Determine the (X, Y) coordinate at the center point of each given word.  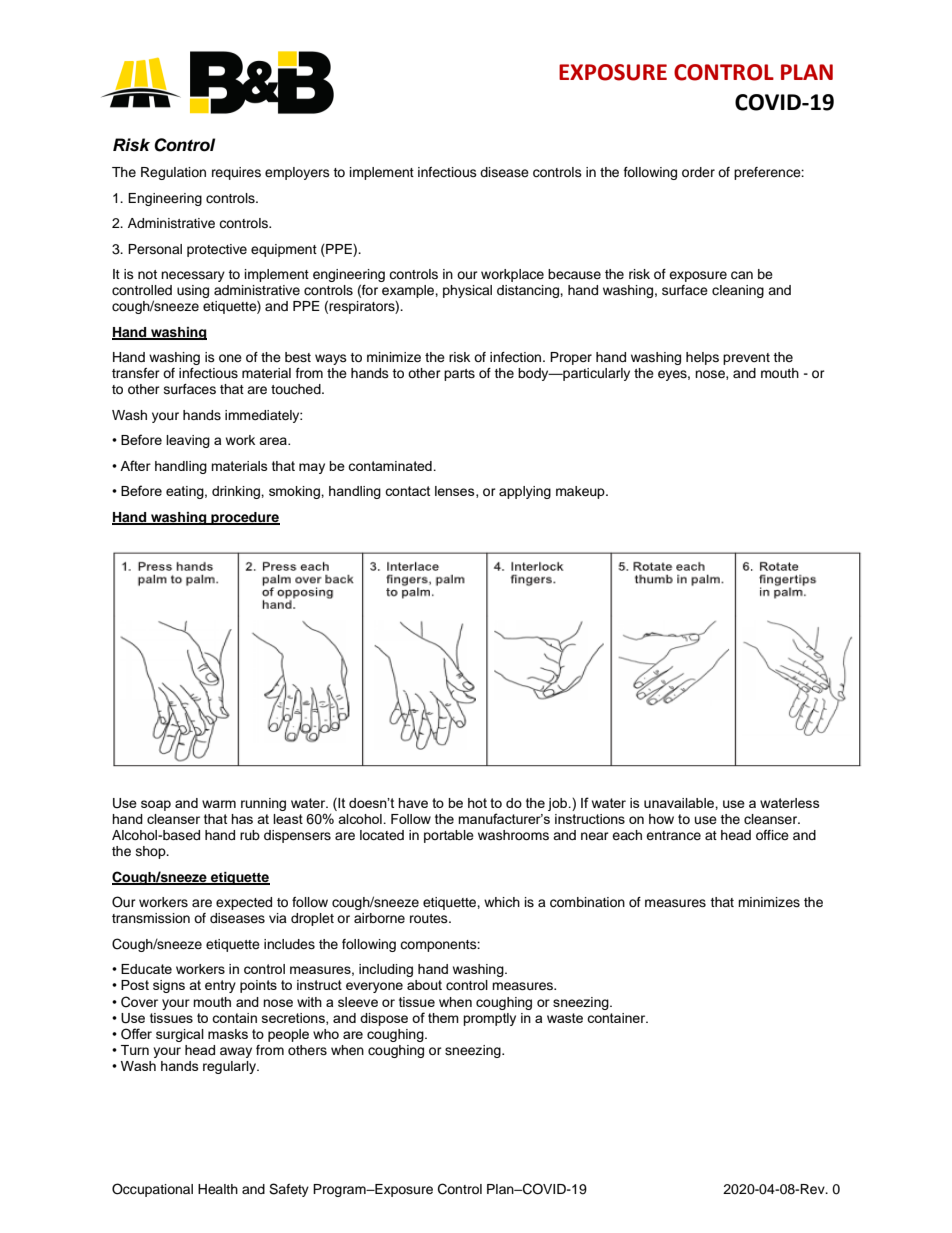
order (698, 172)
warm (219, 804)
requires (236, 173)
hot (477, 803)
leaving (188, 441)
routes (430, 918)
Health (218, 1189)
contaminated (391, 466)
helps (702, 358)
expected (244, 903)
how (661, 819)
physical (467, 291)
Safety (289, 1190)
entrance (673, 835)
